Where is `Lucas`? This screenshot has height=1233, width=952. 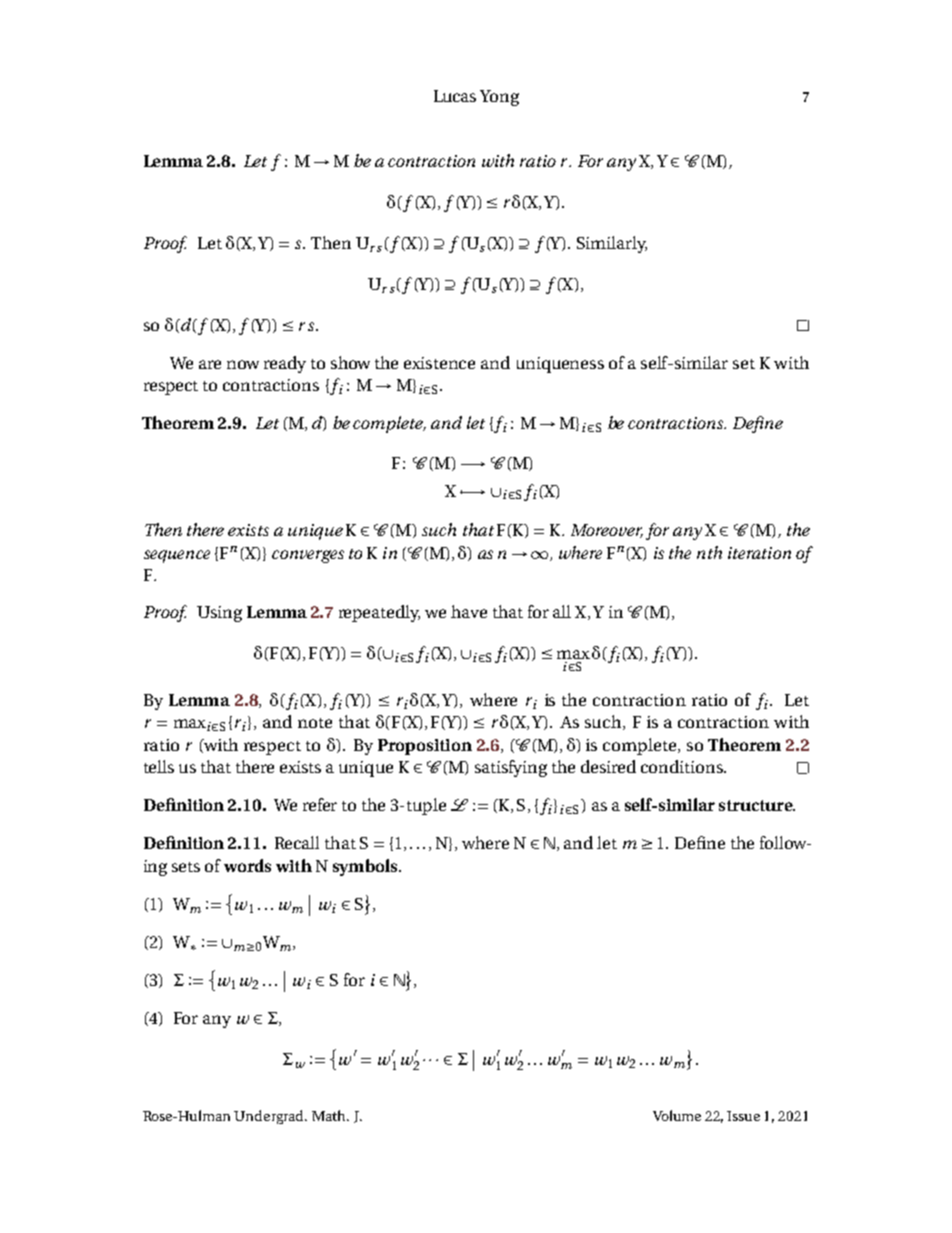 Lucas is located at coordinates (455, 96).
